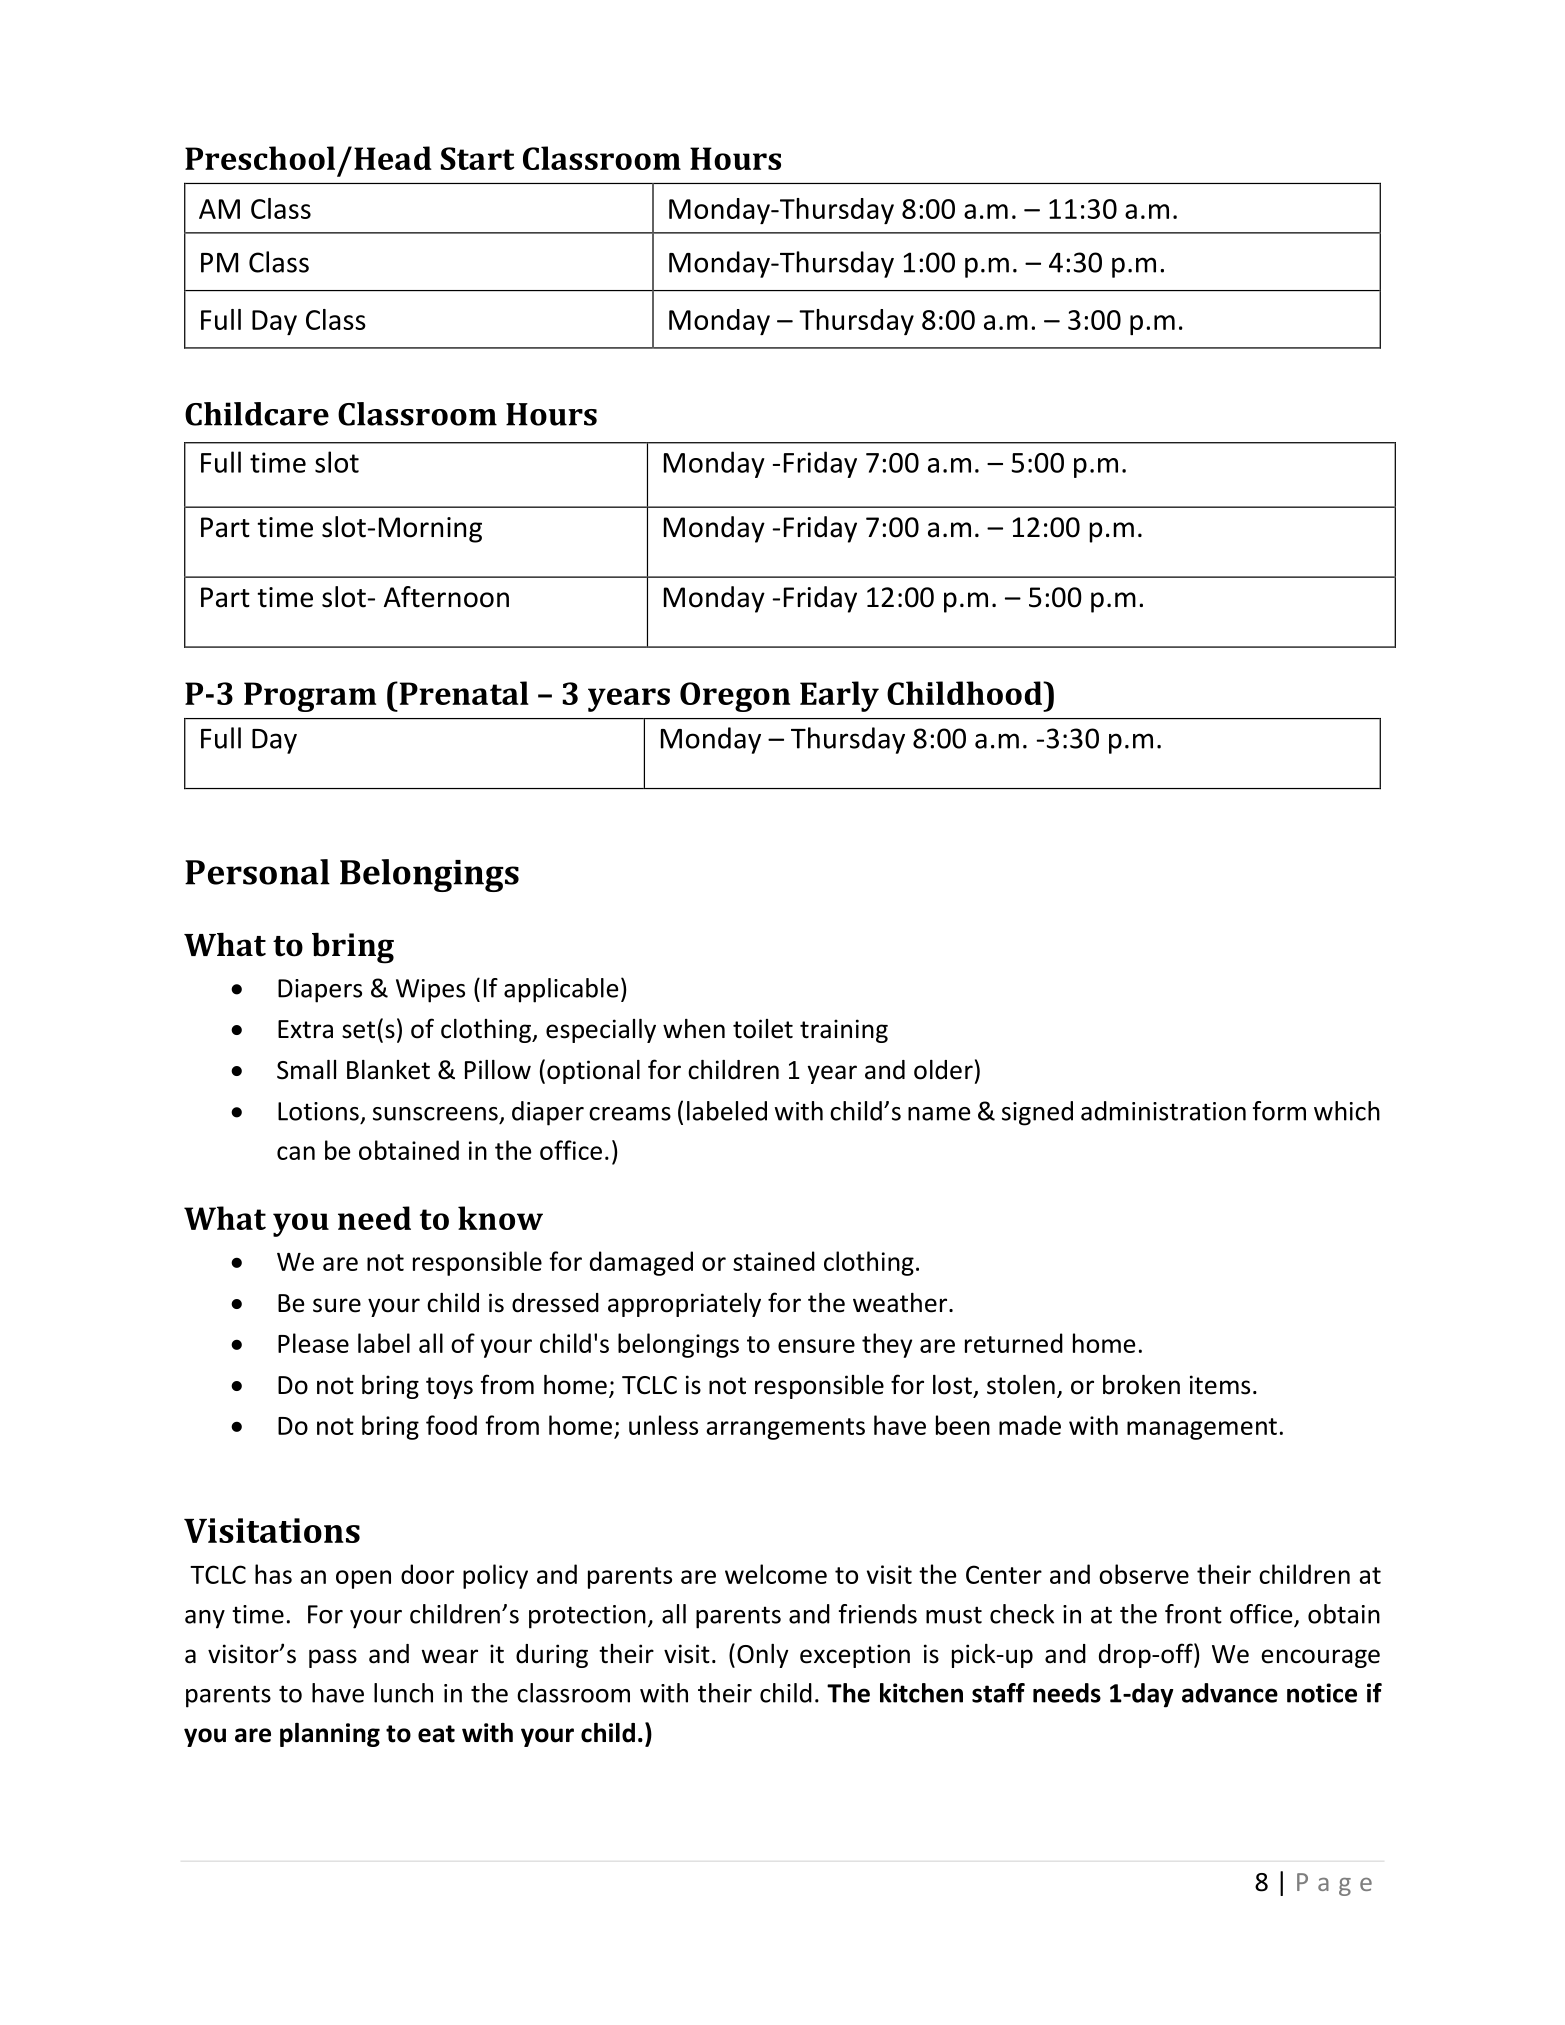 Image resolution: width=1565 pixels, height=2025 pixels. What do you see at coordinates (451, 1425) in the page?
I see `food` at bounding box center [451, 1425].
